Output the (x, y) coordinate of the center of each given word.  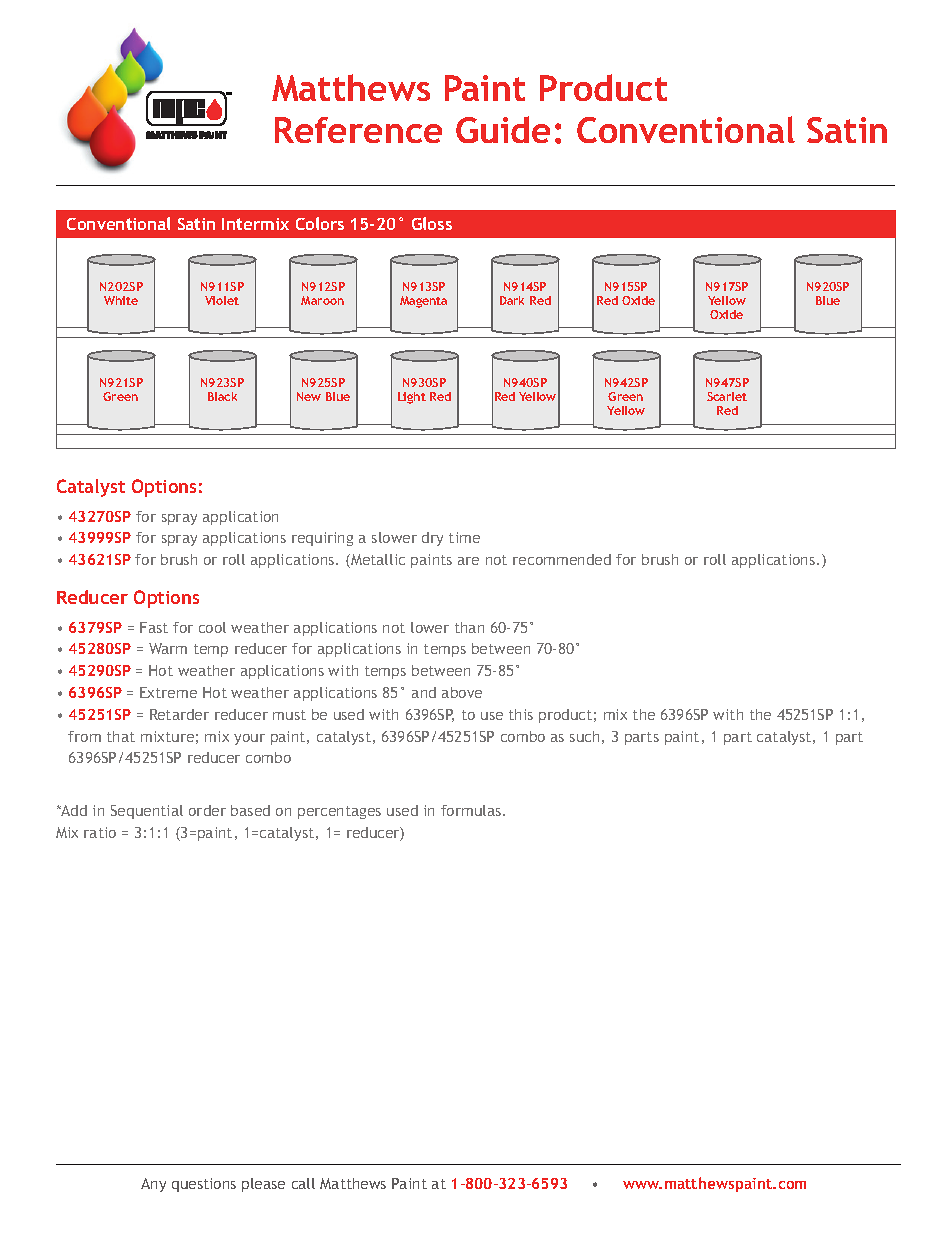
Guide (503, 129)
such (584, 736)
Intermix (255, 224)
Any (153, 1185)
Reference (358, 130)
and (424, 692)
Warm (168, 648)
